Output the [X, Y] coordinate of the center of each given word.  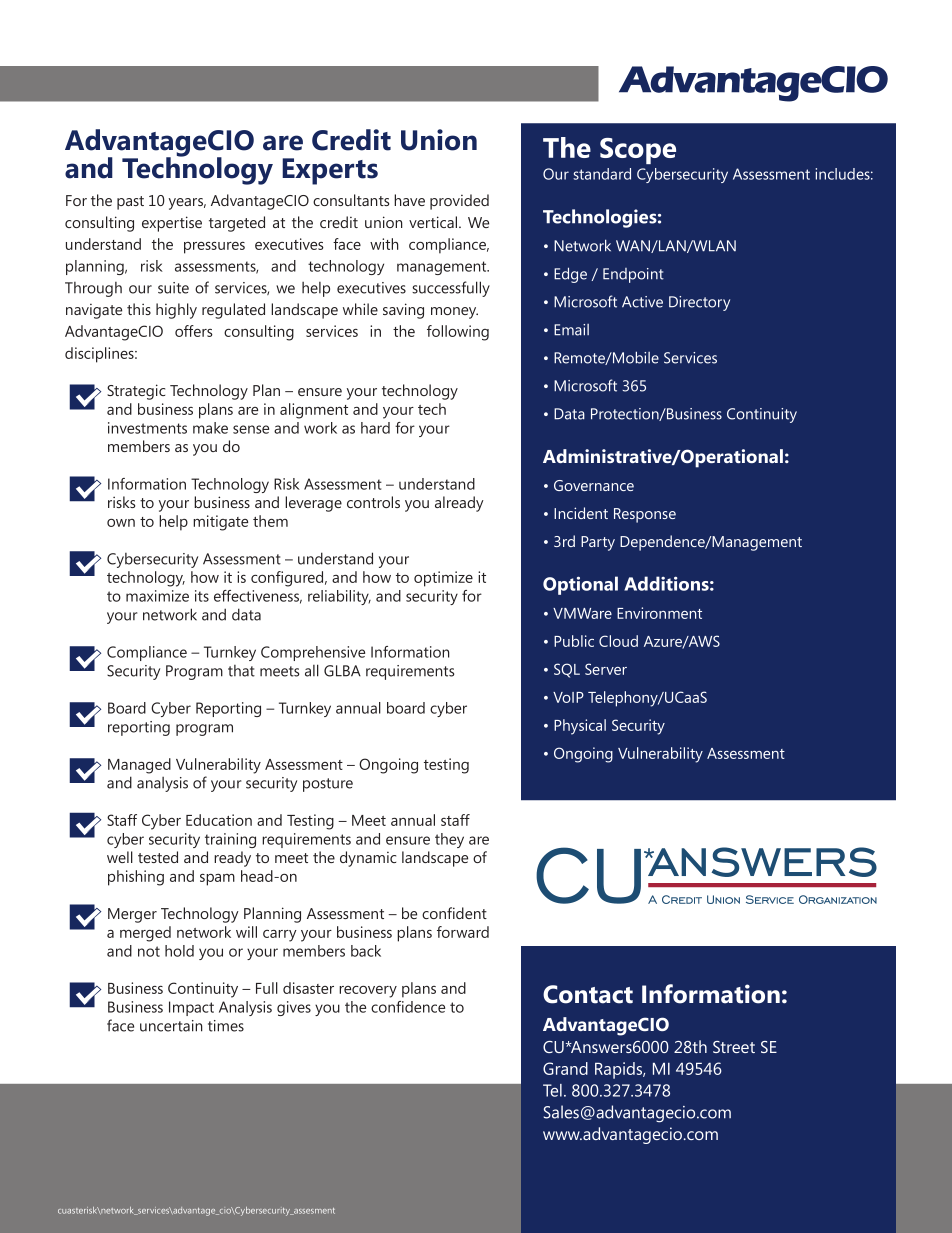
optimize [443, 579]
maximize [157, 596]
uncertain [171, 1026]
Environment [659, 613]
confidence [408, 1007]
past [130, 203]
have [409, 200]
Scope [638, 151]
